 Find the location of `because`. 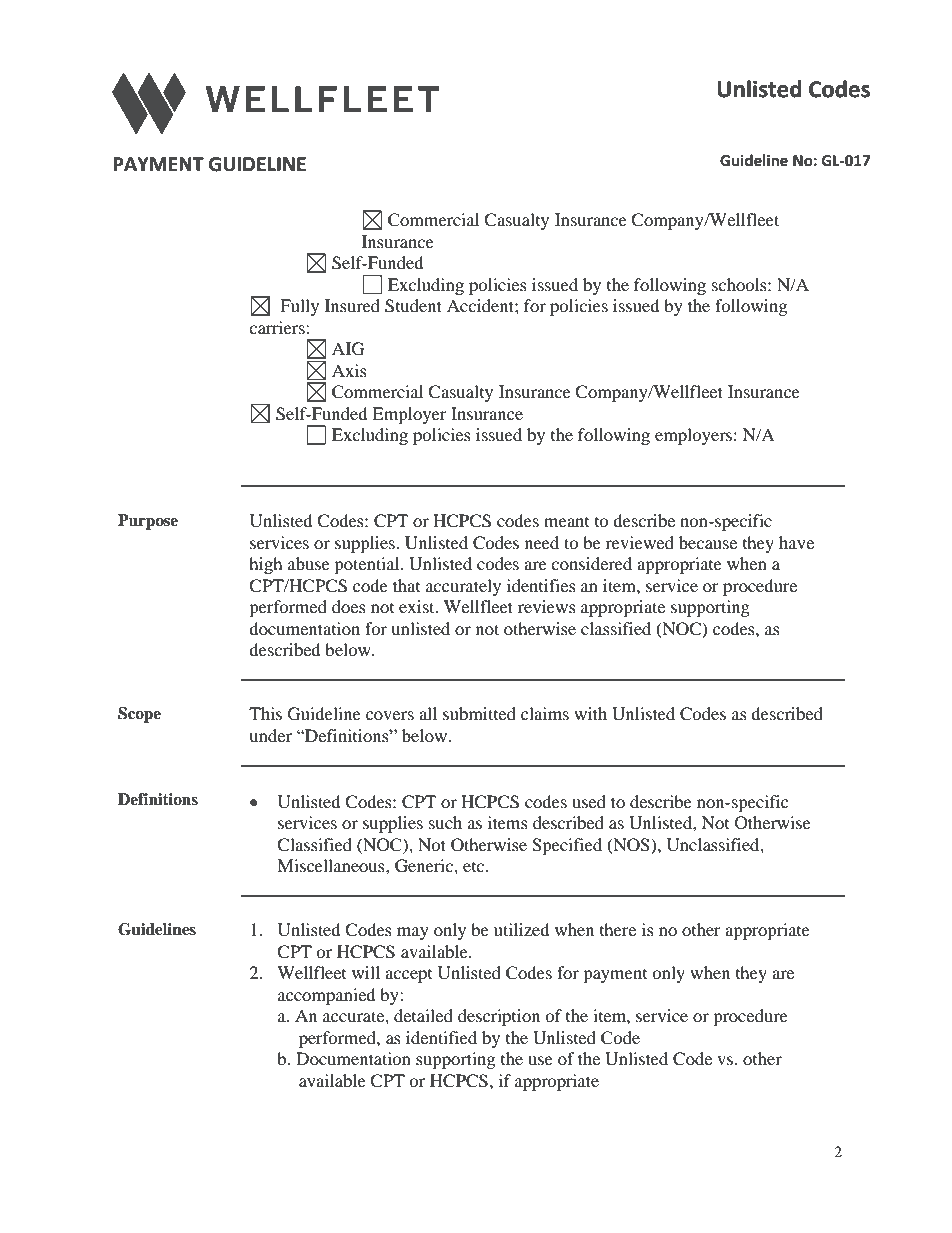

because is located at coordinates (708, 542).
